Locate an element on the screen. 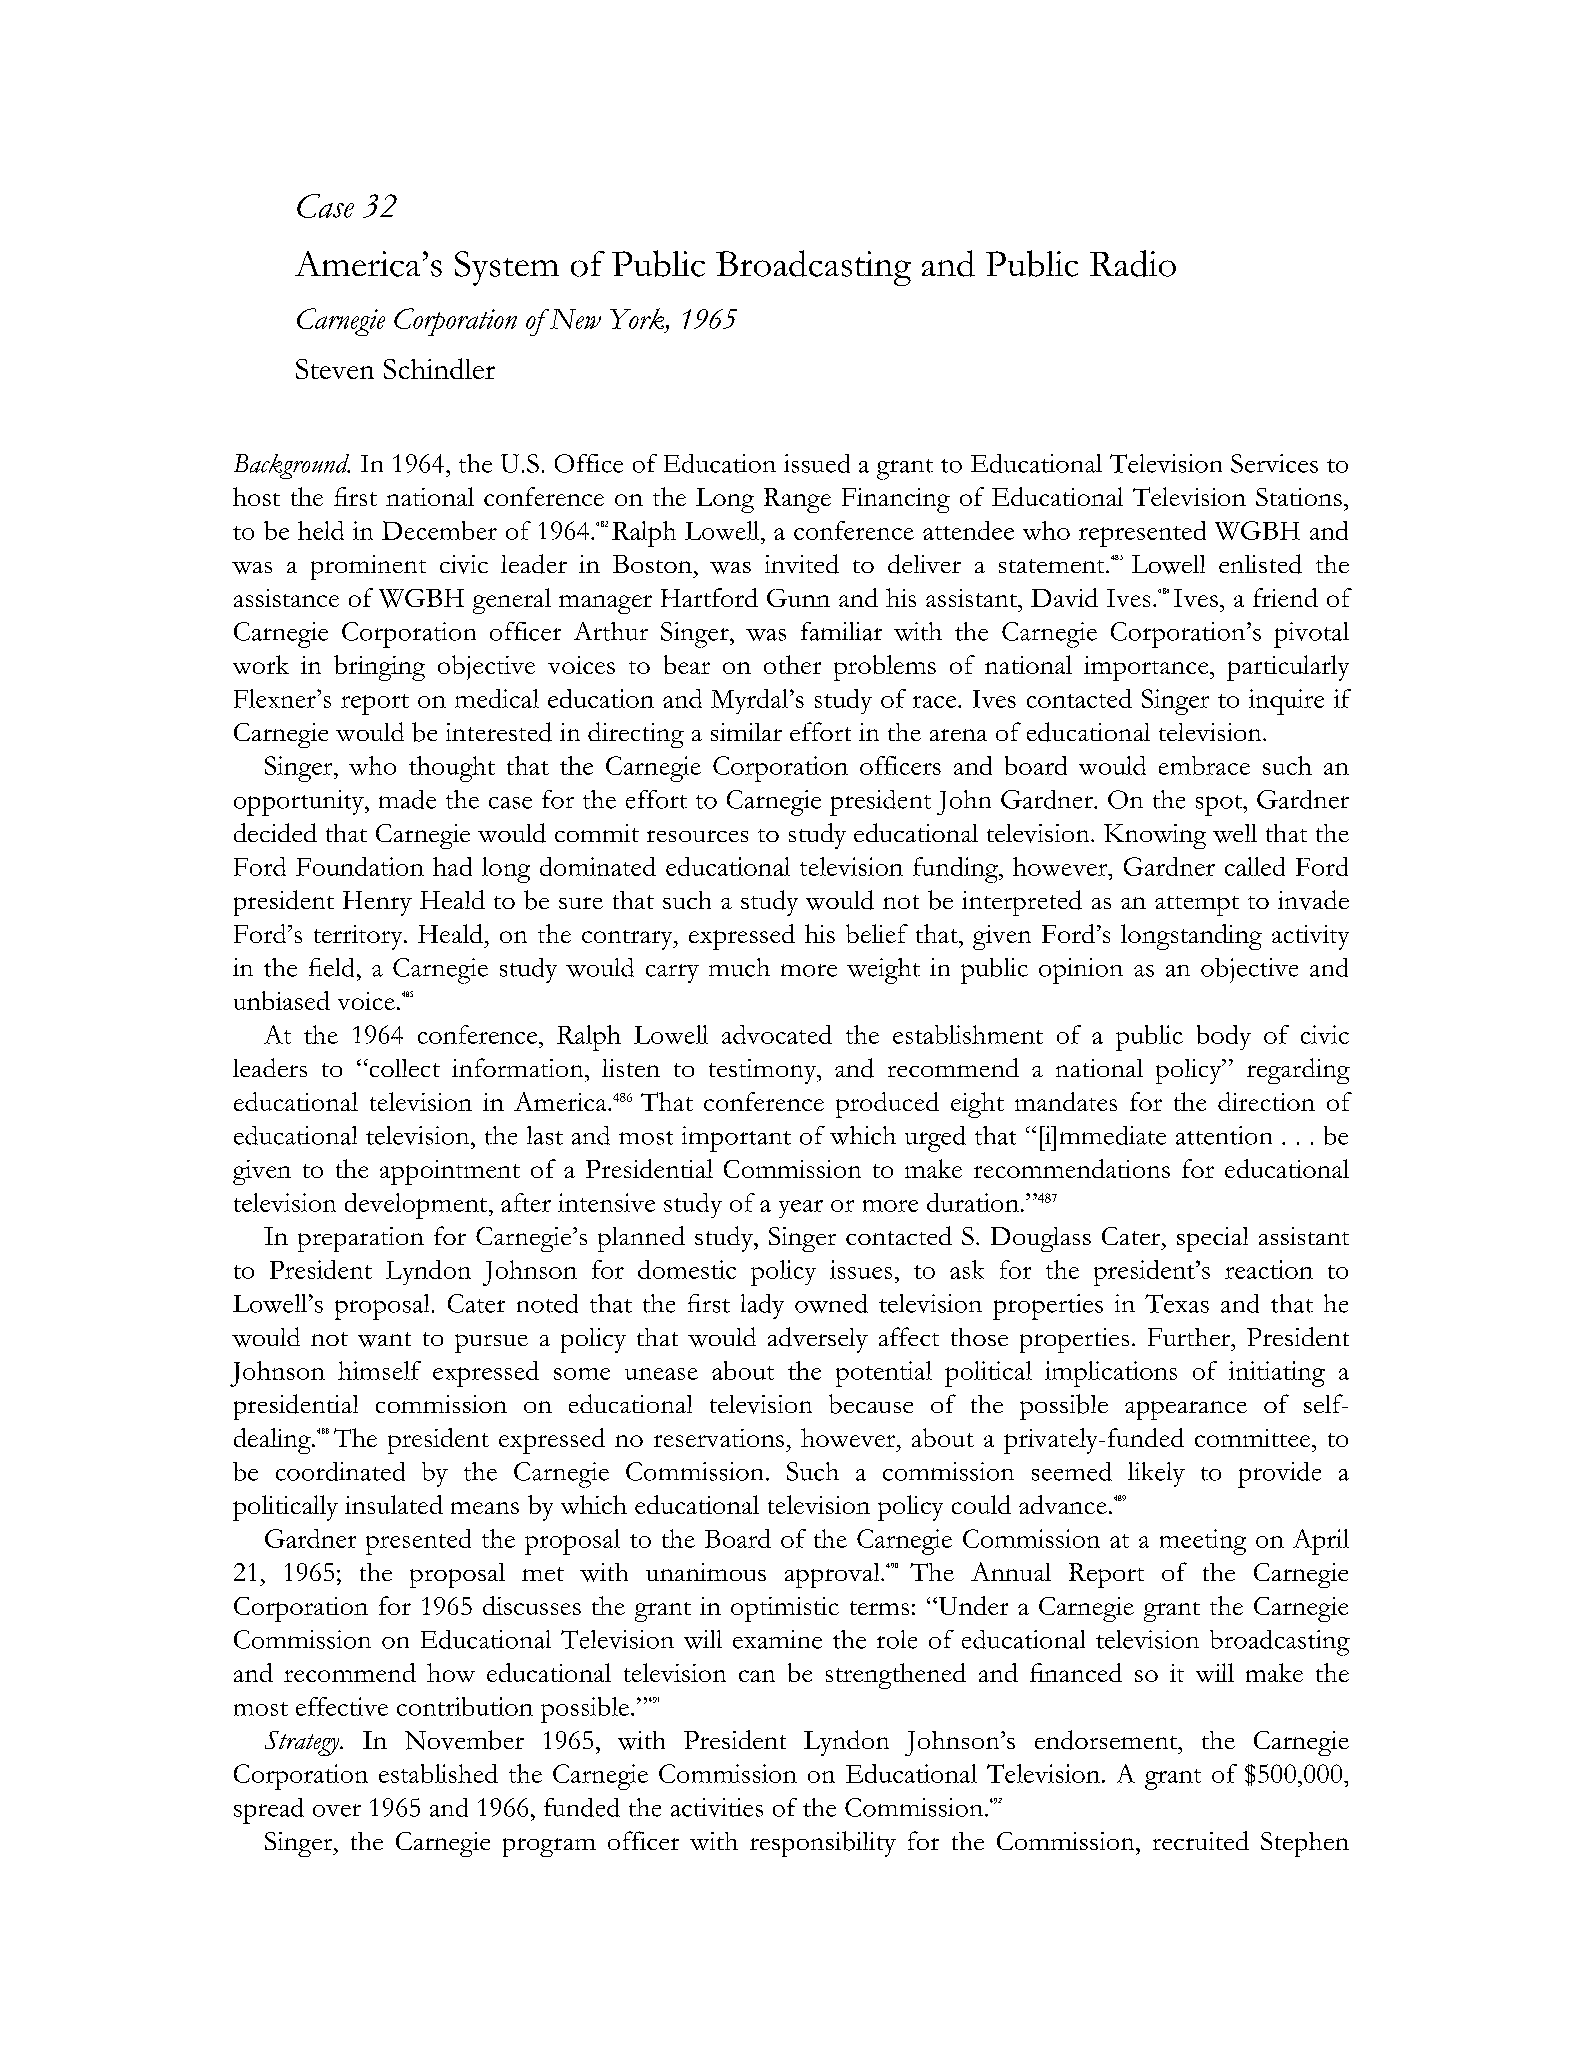 The width and height of the screenshot is (1582, 2047). want is located at coordinates (384, 1339).
